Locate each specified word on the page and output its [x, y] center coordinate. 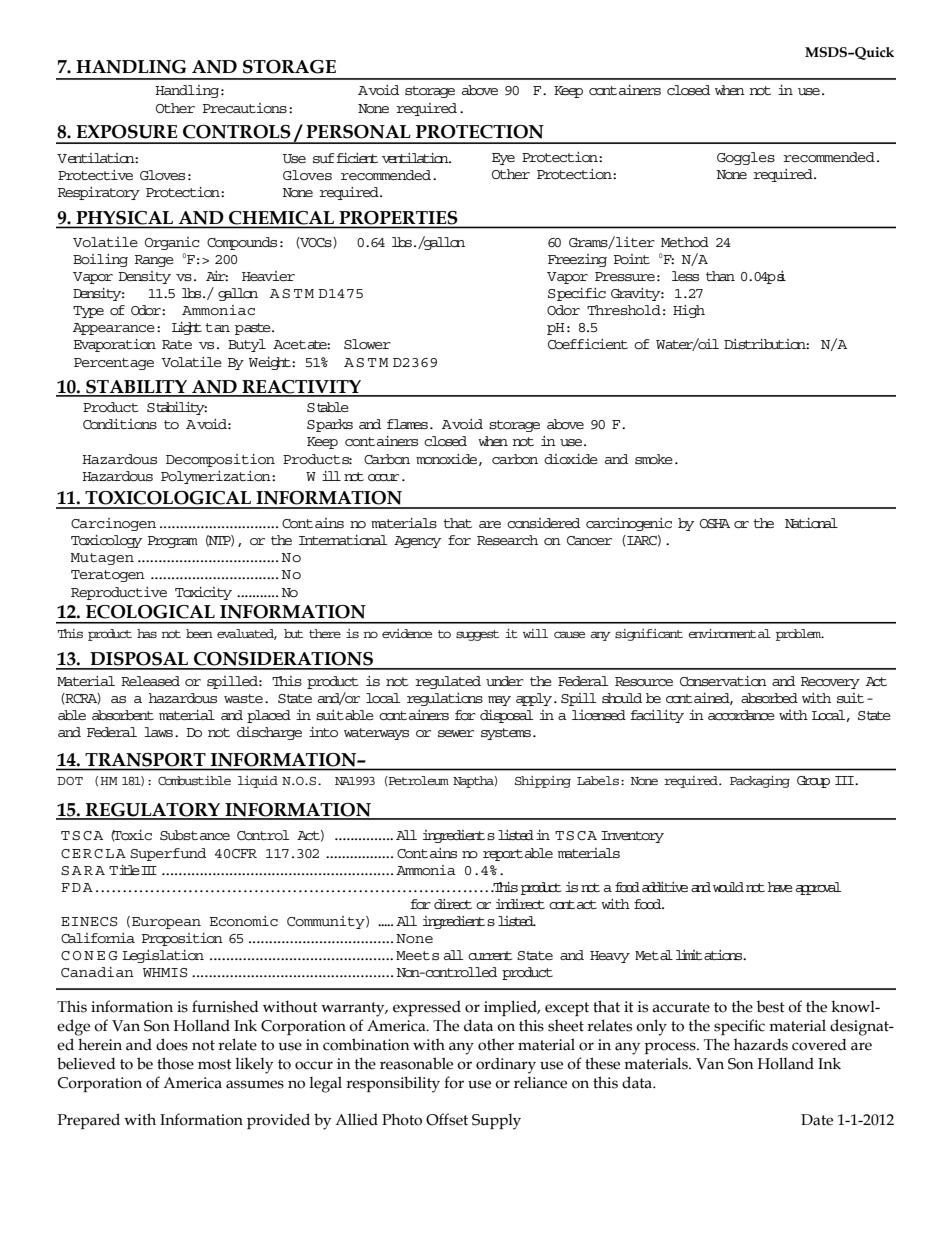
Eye [503, 159]
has [147, 633]
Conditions [120, 424]
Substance [195, 835]
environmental [729, 633]
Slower [367, 344]
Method [685, 242]
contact [573, 904]
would [728, 887]
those [175, 1063]
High [689, 311]
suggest [477, 635]
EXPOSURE [127, 132]
